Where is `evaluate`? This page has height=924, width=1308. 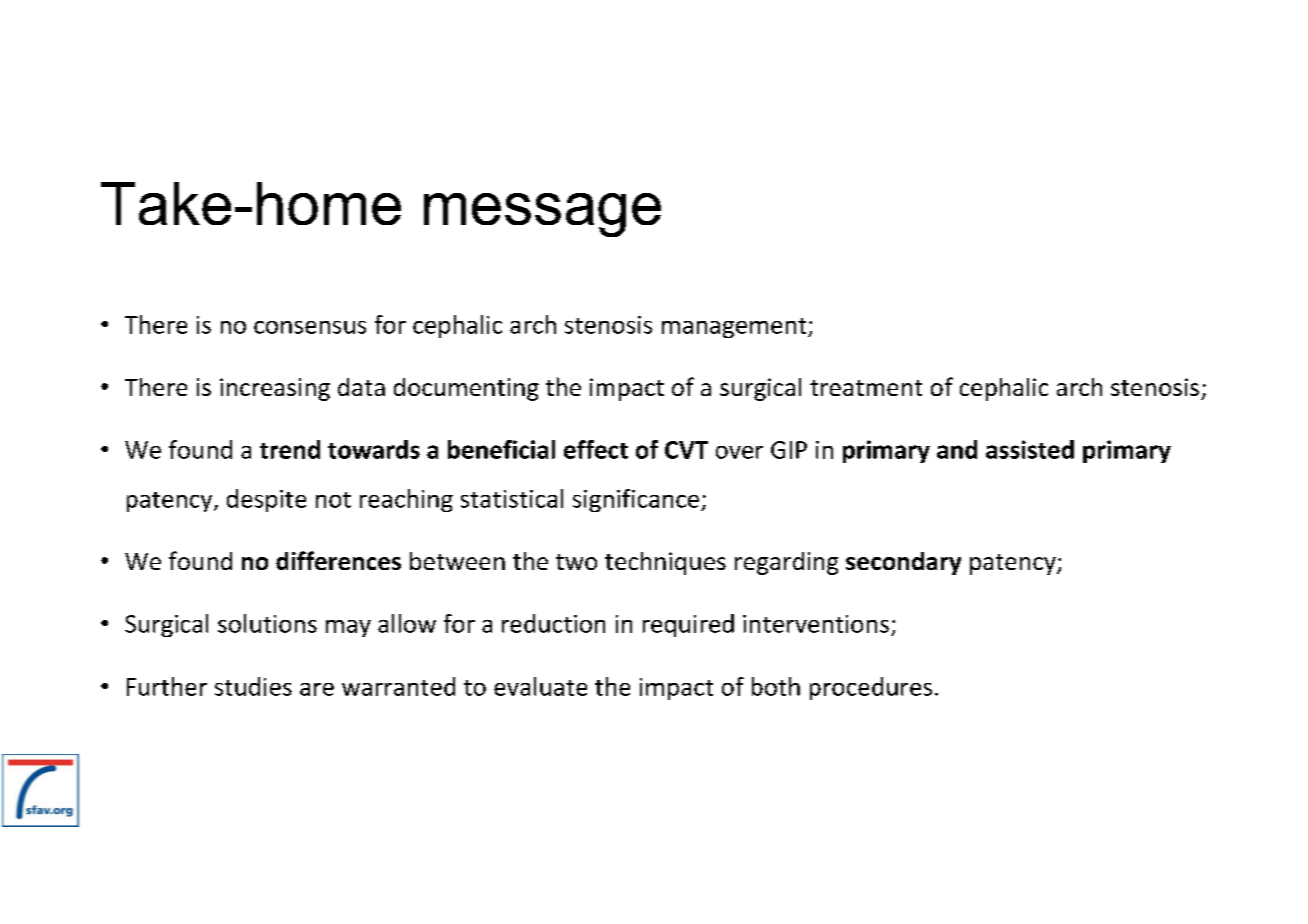 evaluate is located at coordinates (540, 686).
